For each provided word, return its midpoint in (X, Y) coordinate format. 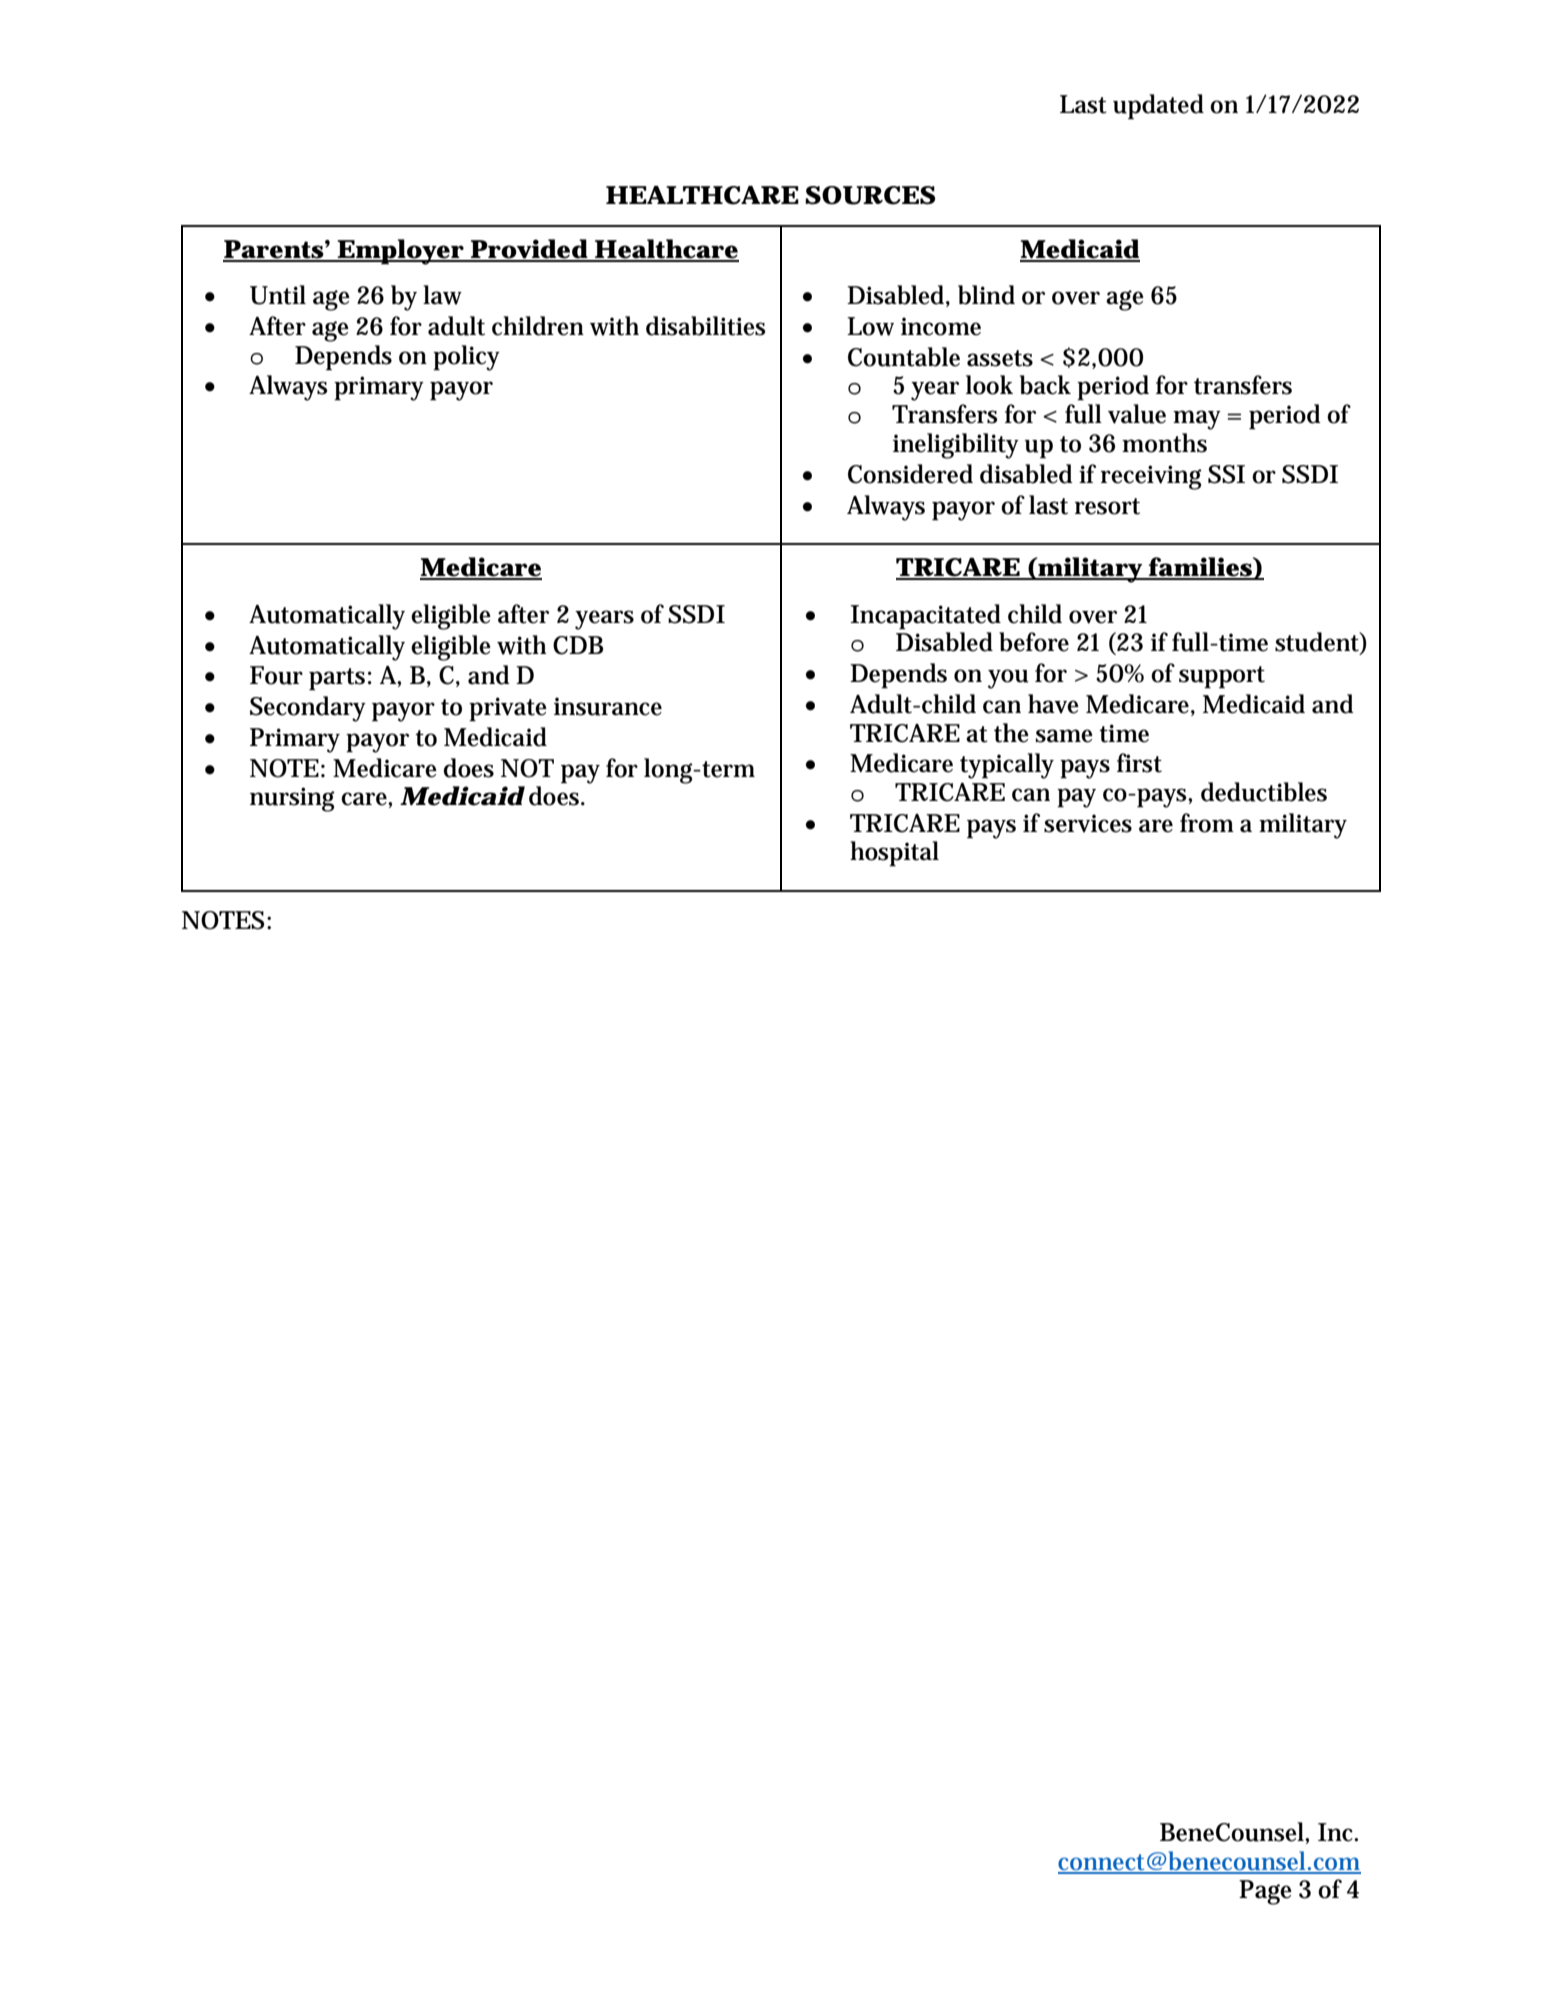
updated (1158, 107)
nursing (292, 799)
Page (1265, 1892)
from (1207, 823)
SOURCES (870, 195)
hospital (894, 854)
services (1088, 823)
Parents (274, 250)
